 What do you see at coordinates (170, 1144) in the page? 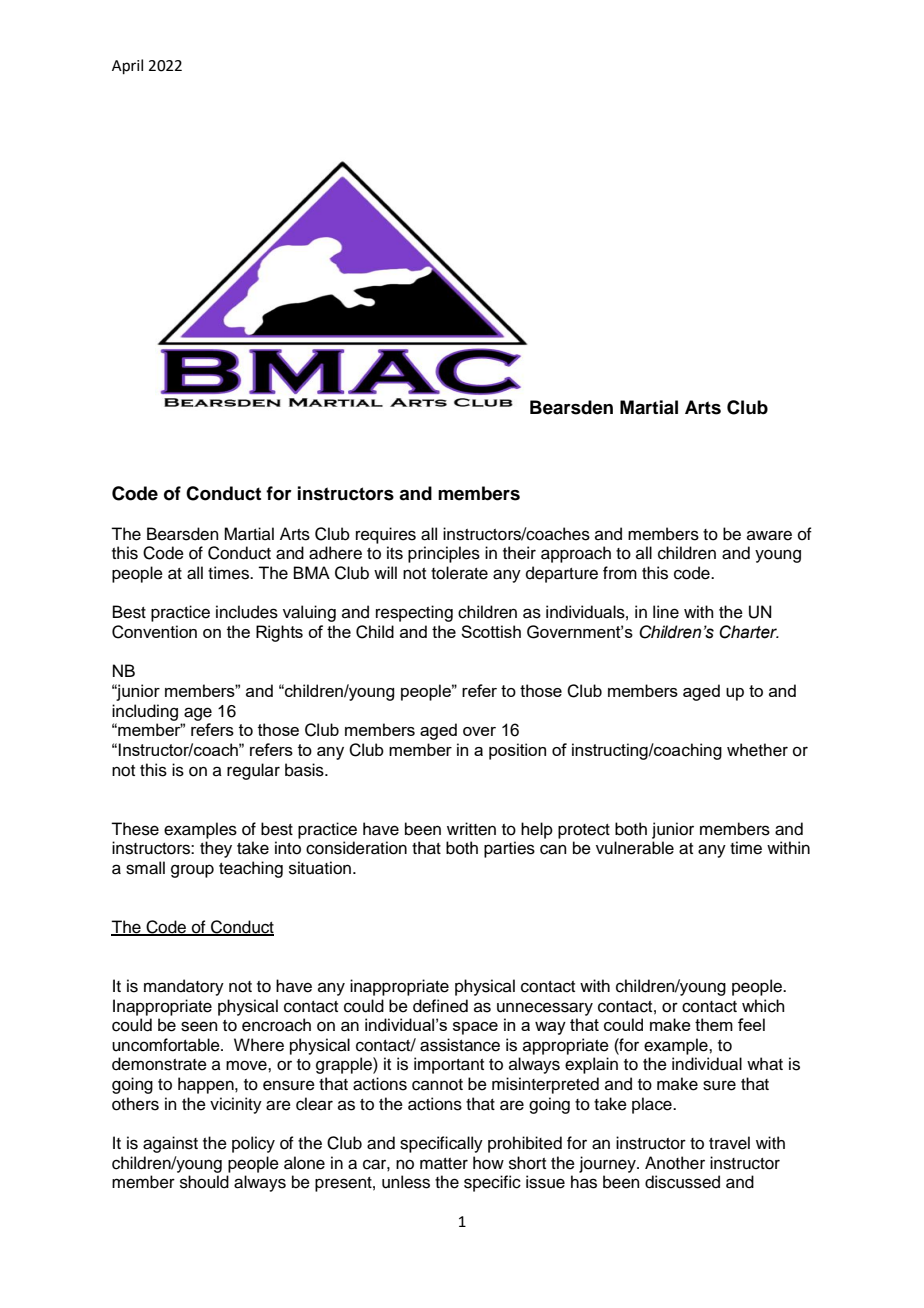
I see `against` at bounding box center [170, 1144].
